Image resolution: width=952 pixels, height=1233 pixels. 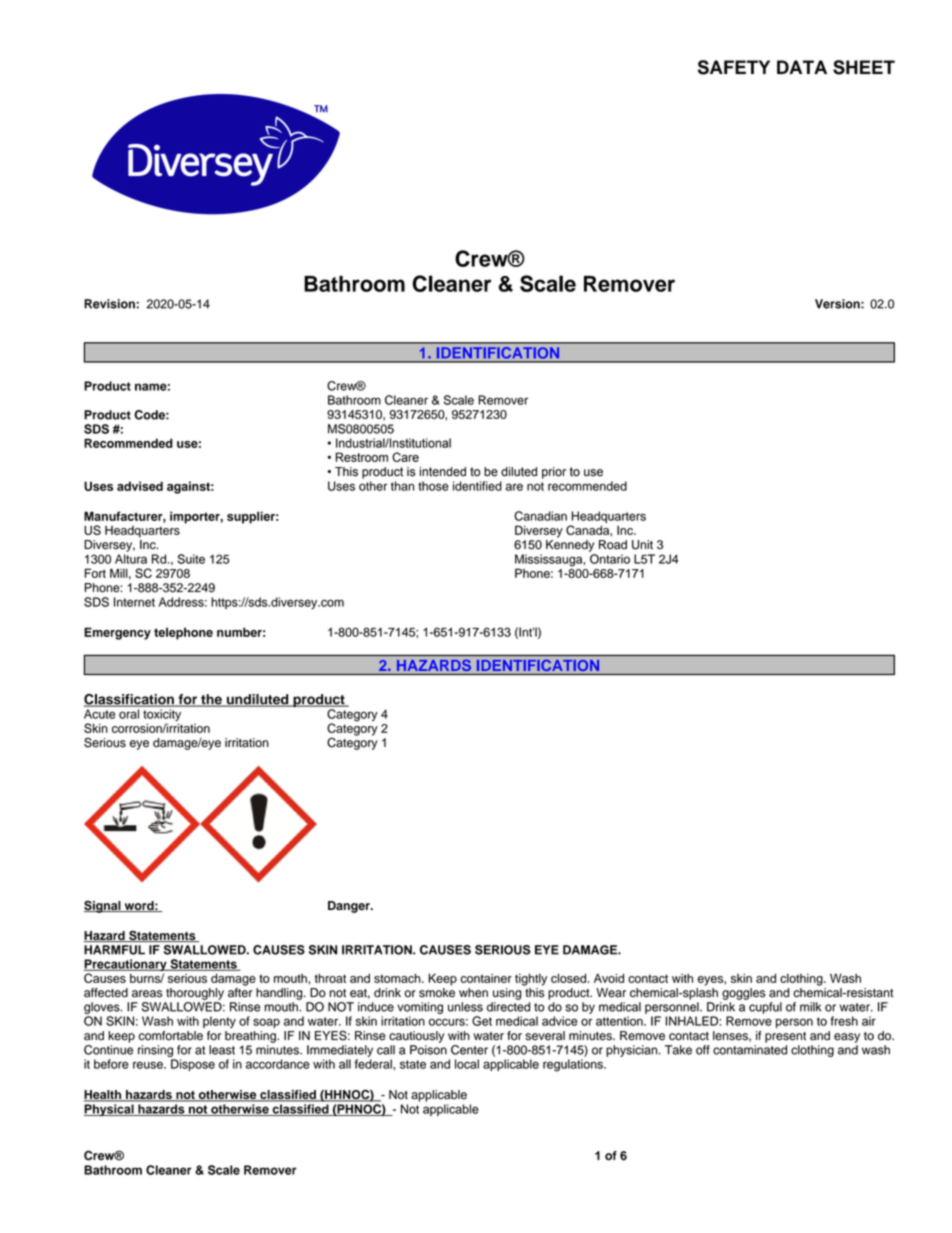 What do you see at coordinates (467, 1064) in the document?
I see `local` at bounding box center [467, 1064].
